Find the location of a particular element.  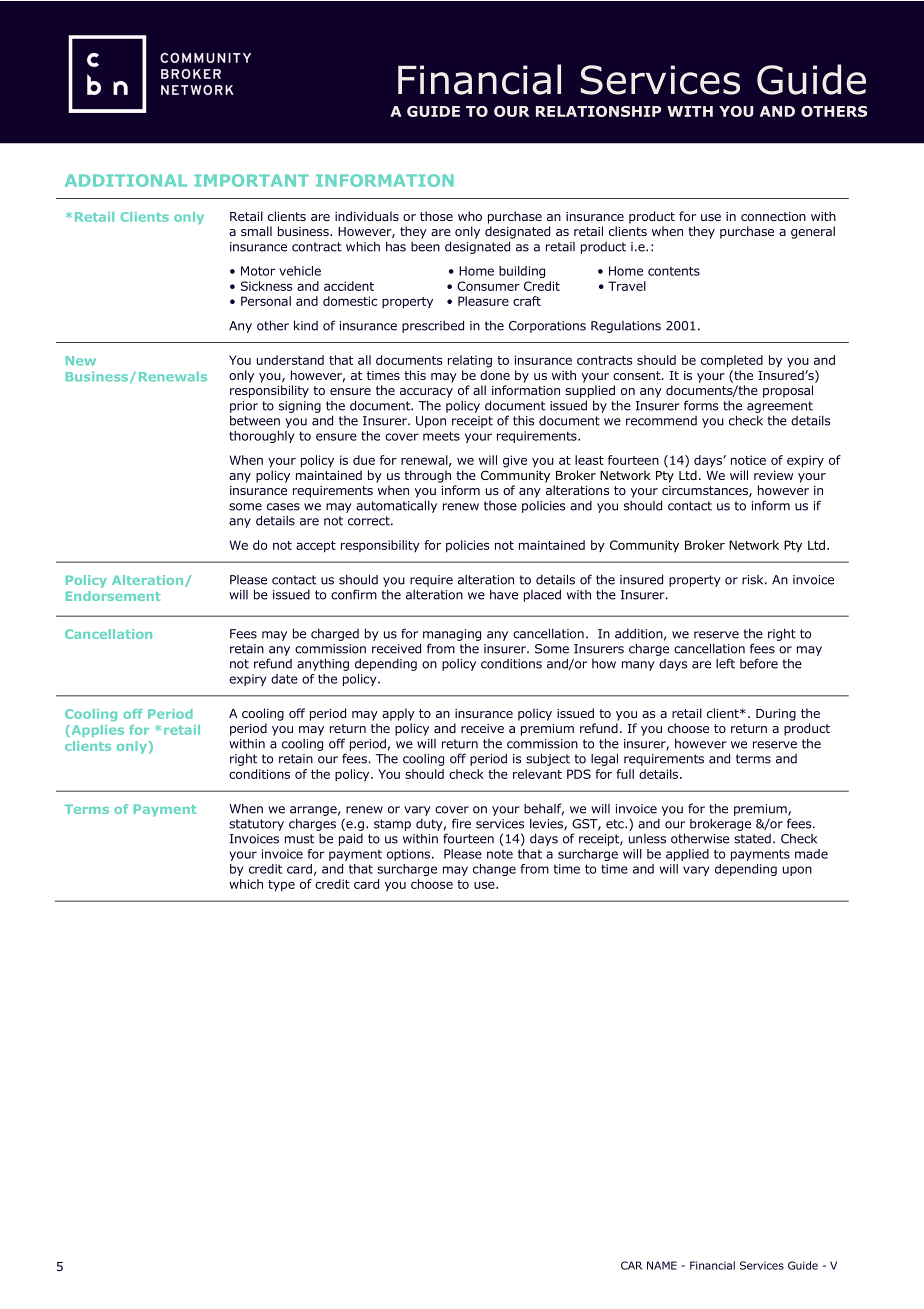

change is located at coordinates (494, 870).
